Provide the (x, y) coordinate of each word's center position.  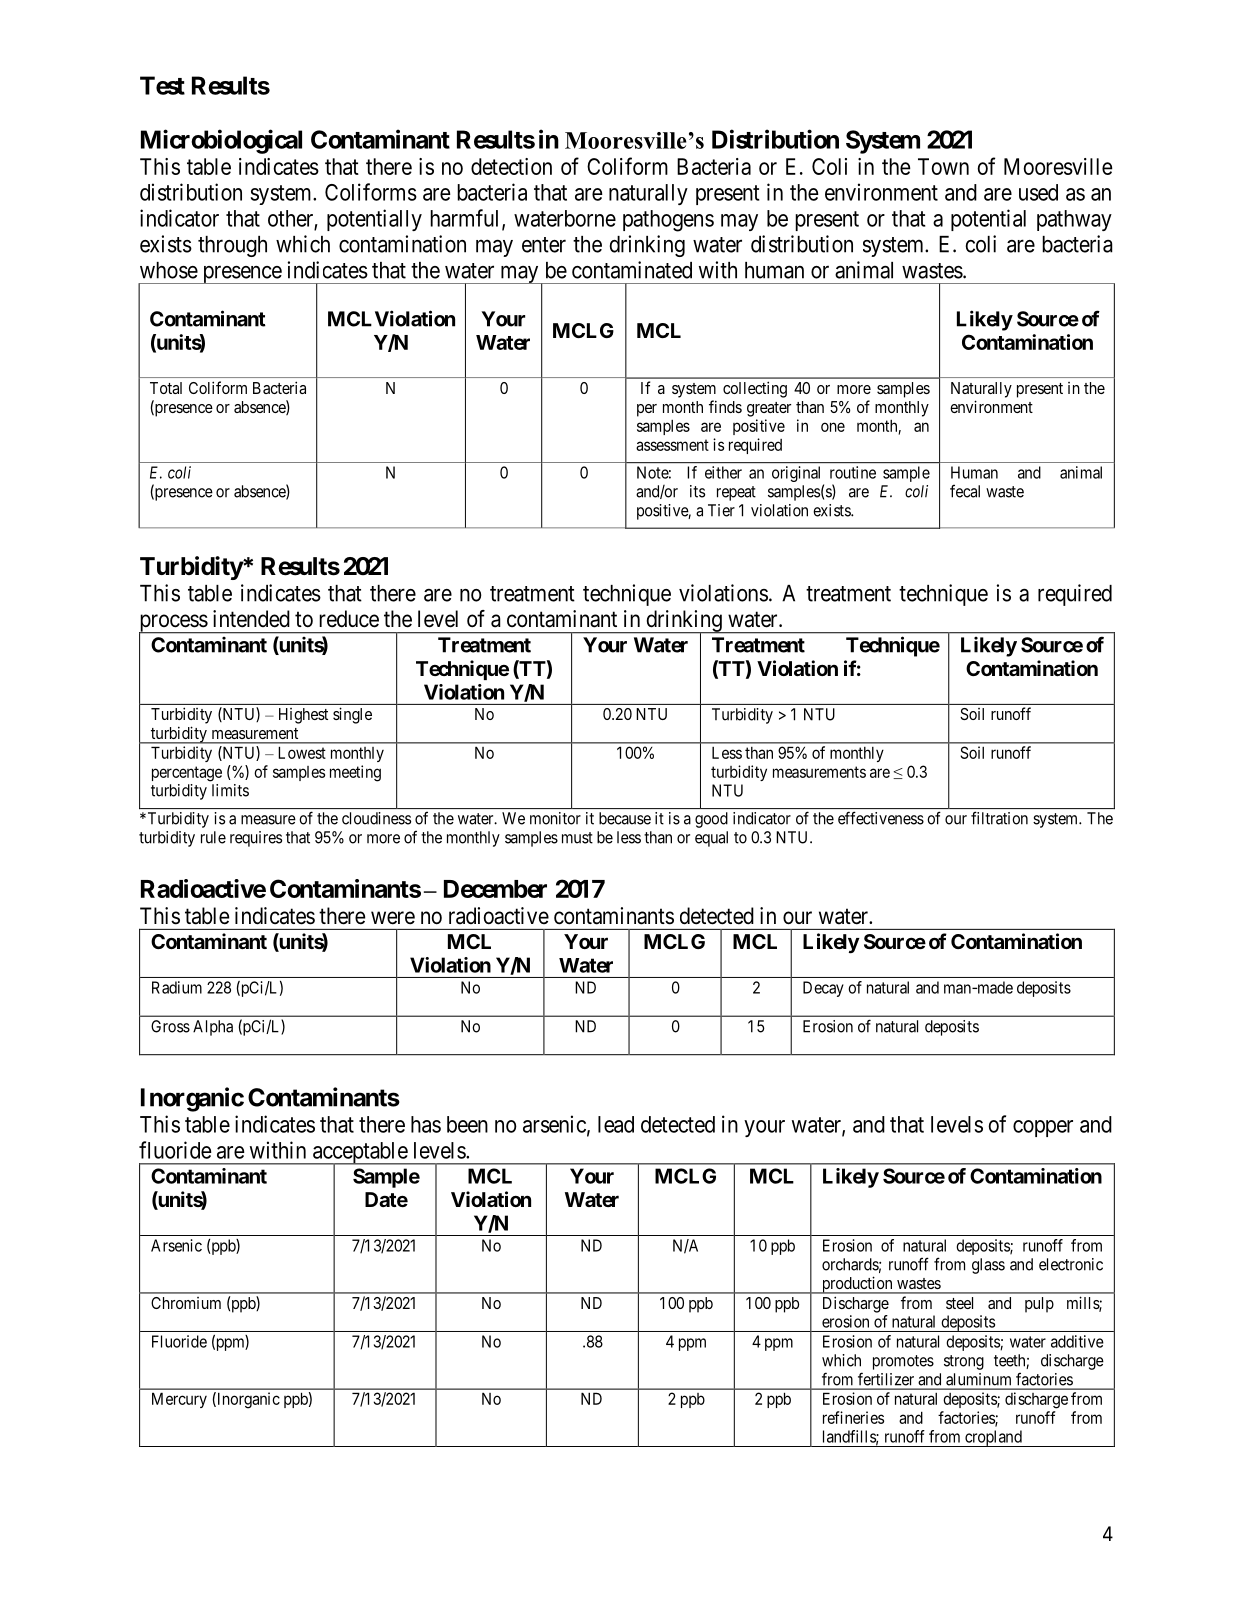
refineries (853, 1417)
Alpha (213, 1028)
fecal (965, 491)
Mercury (179, 1400)
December (495, 889)
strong (964, 1362)
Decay (823, 989)
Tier (721, 510)
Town (943, 166)
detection (511, 166)
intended (251, 619)
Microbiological (221, 141)
